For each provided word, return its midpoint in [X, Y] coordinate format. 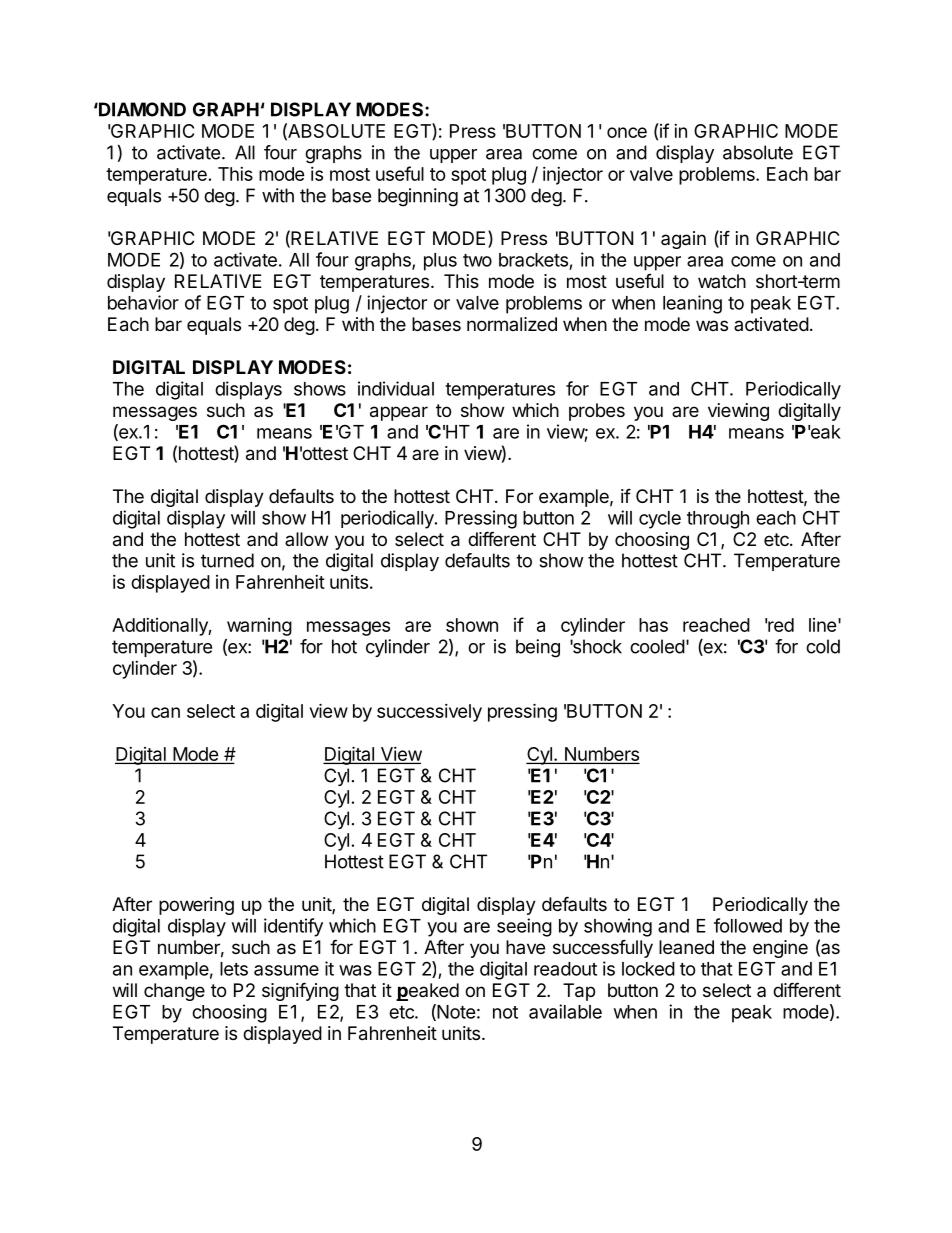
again [683, 240]
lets [234, 969]
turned [227, 560]
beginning [418, 197]
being [538, 648]
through [718, 520]
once [627, 132]
